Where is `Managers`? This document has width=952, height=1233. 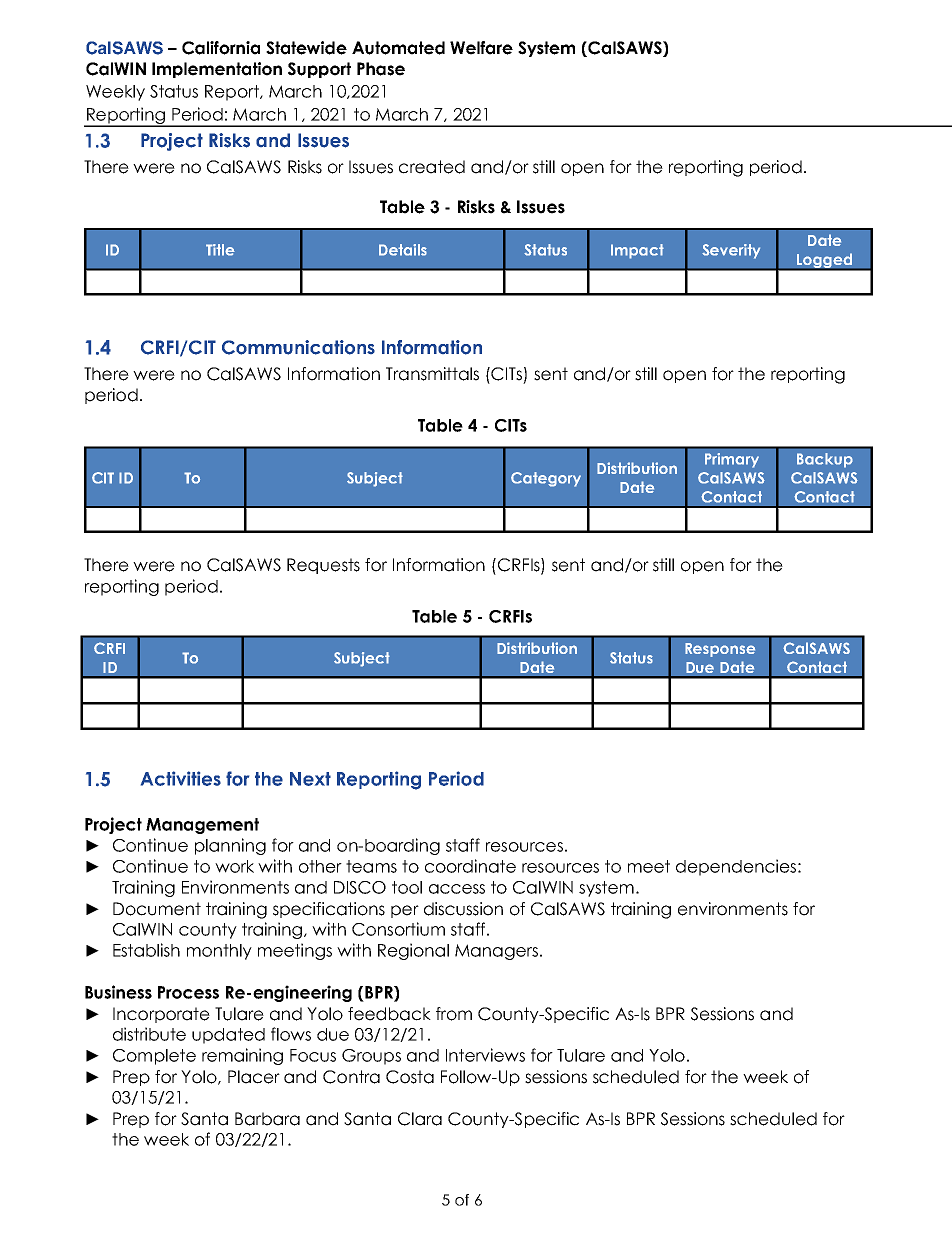 Managers is located at coordinates (496, 952).
